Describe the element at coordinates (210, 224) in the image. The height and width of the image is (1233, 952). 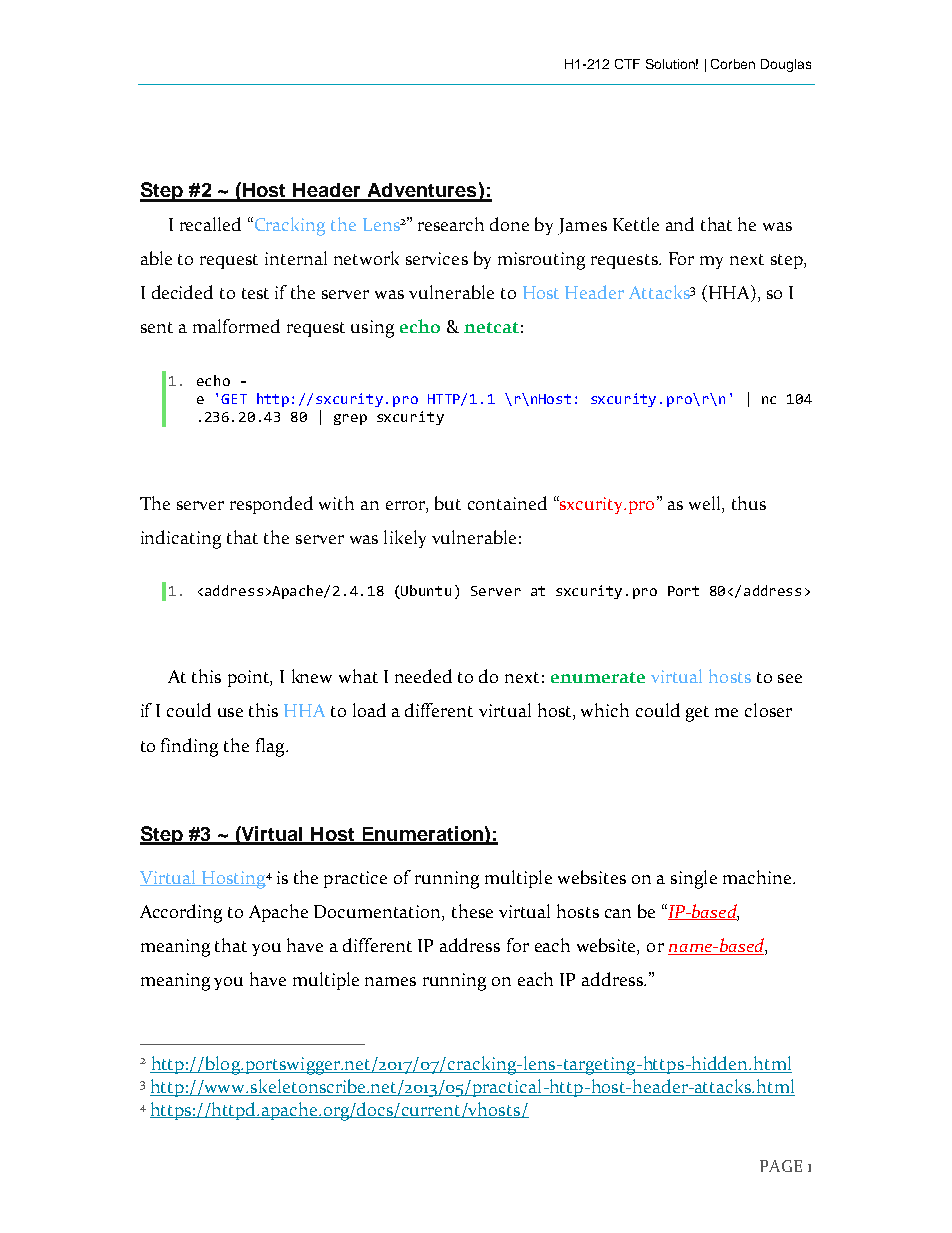
I see `recalled` at that location.
